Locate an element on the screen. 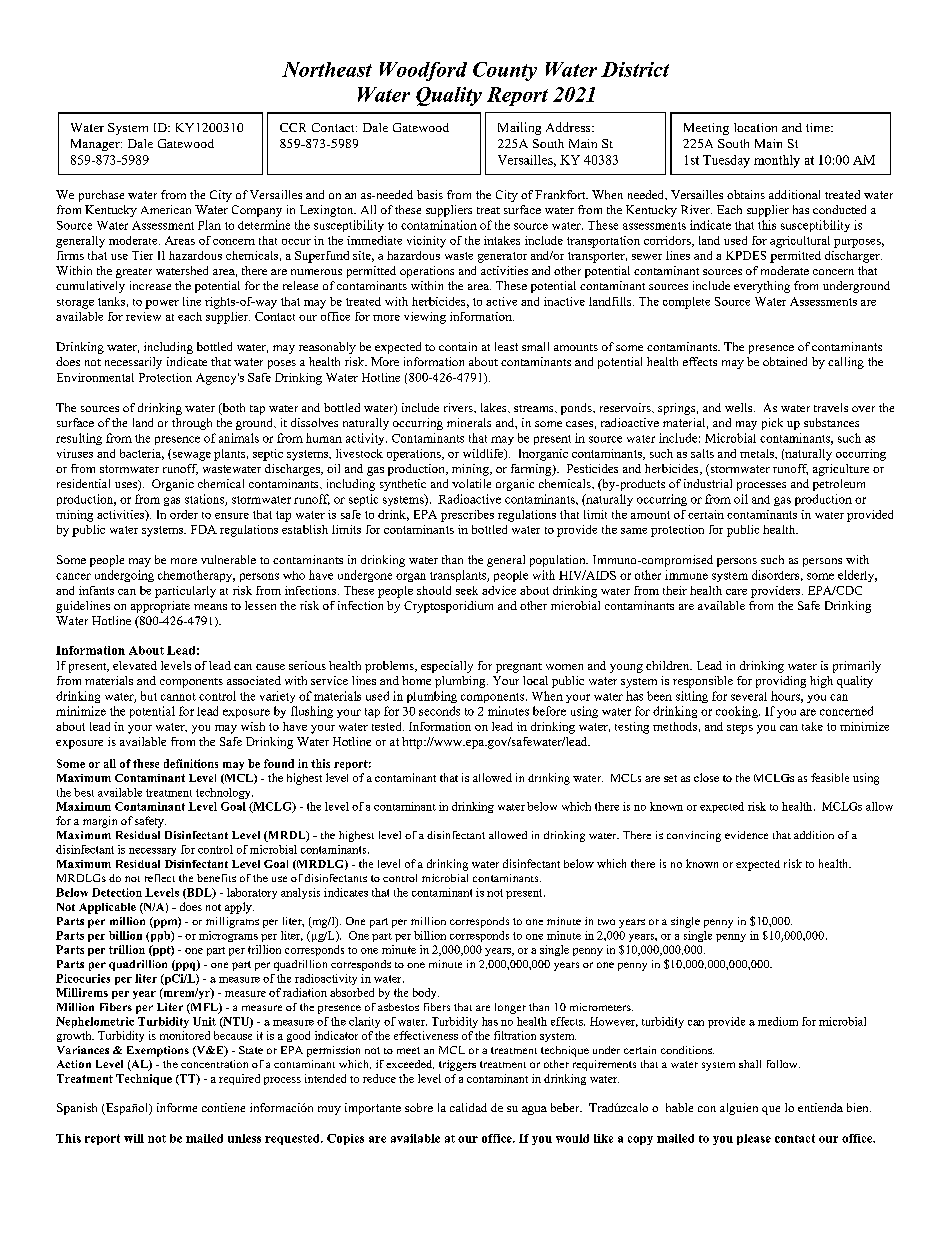  contain is located at coordinates (458, 346).
